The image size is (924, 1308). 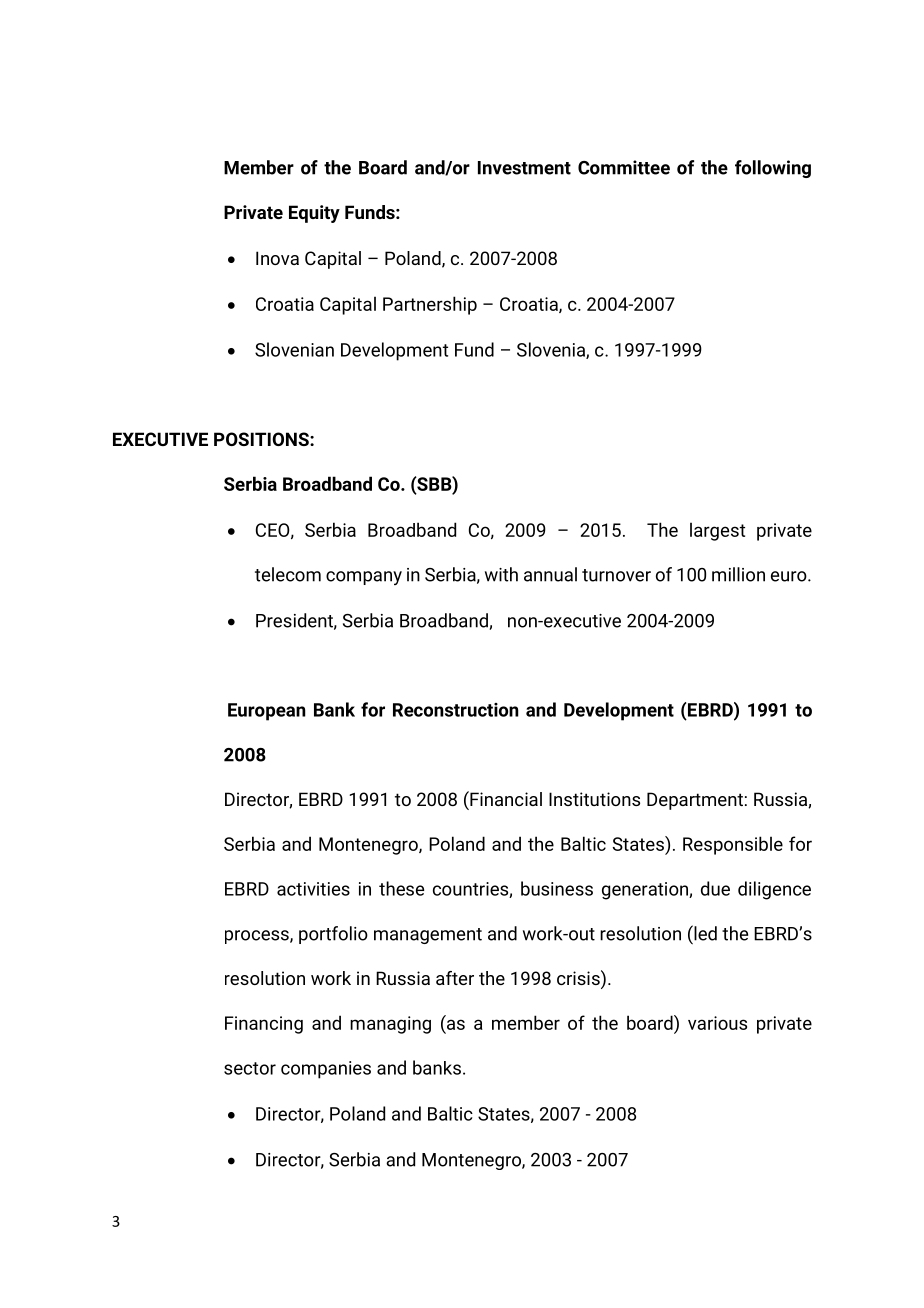 What do you see at coordinates (288, 574) in the screenshot?
I see `telecom` at bounding box center [288, 574].
